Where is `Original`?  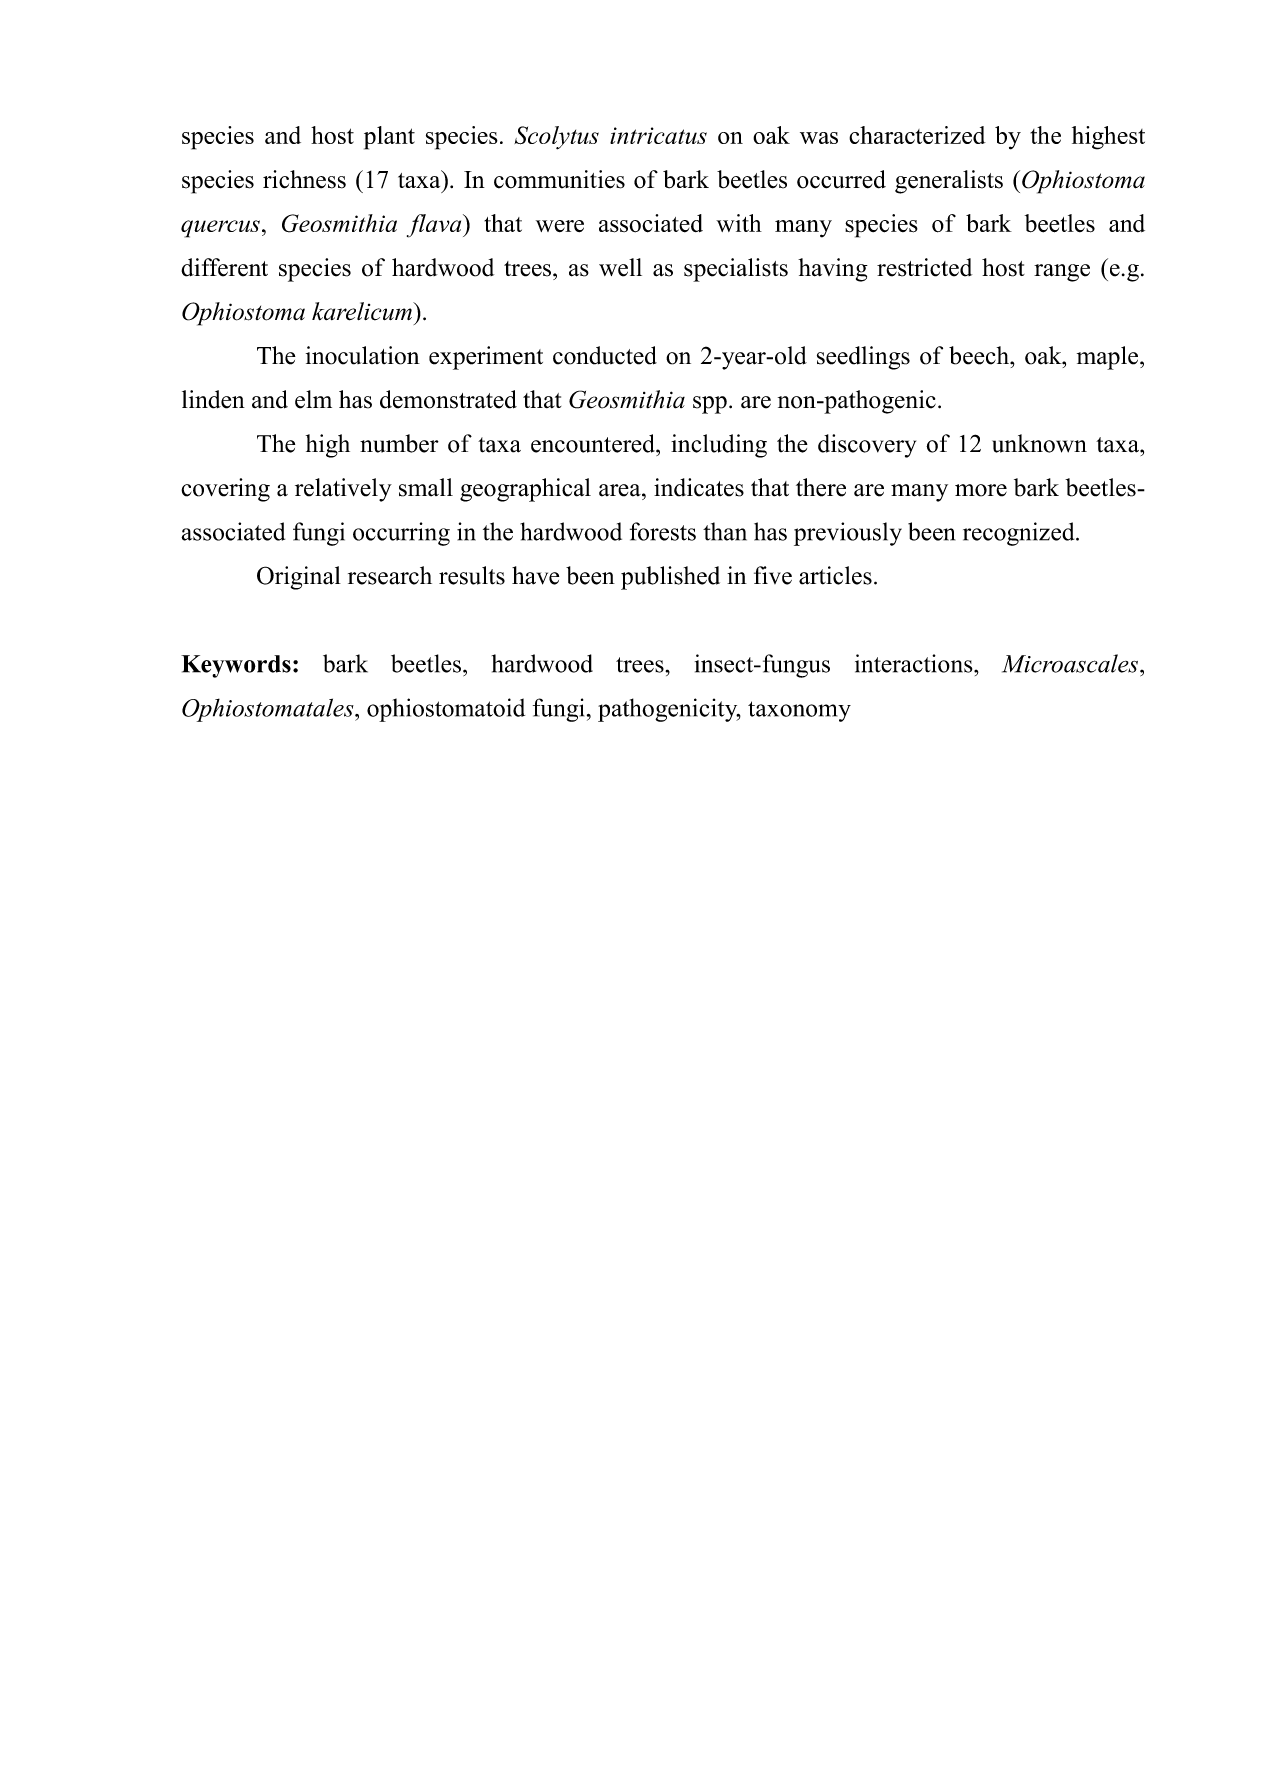
Original is located at coordinates (299, 578).
